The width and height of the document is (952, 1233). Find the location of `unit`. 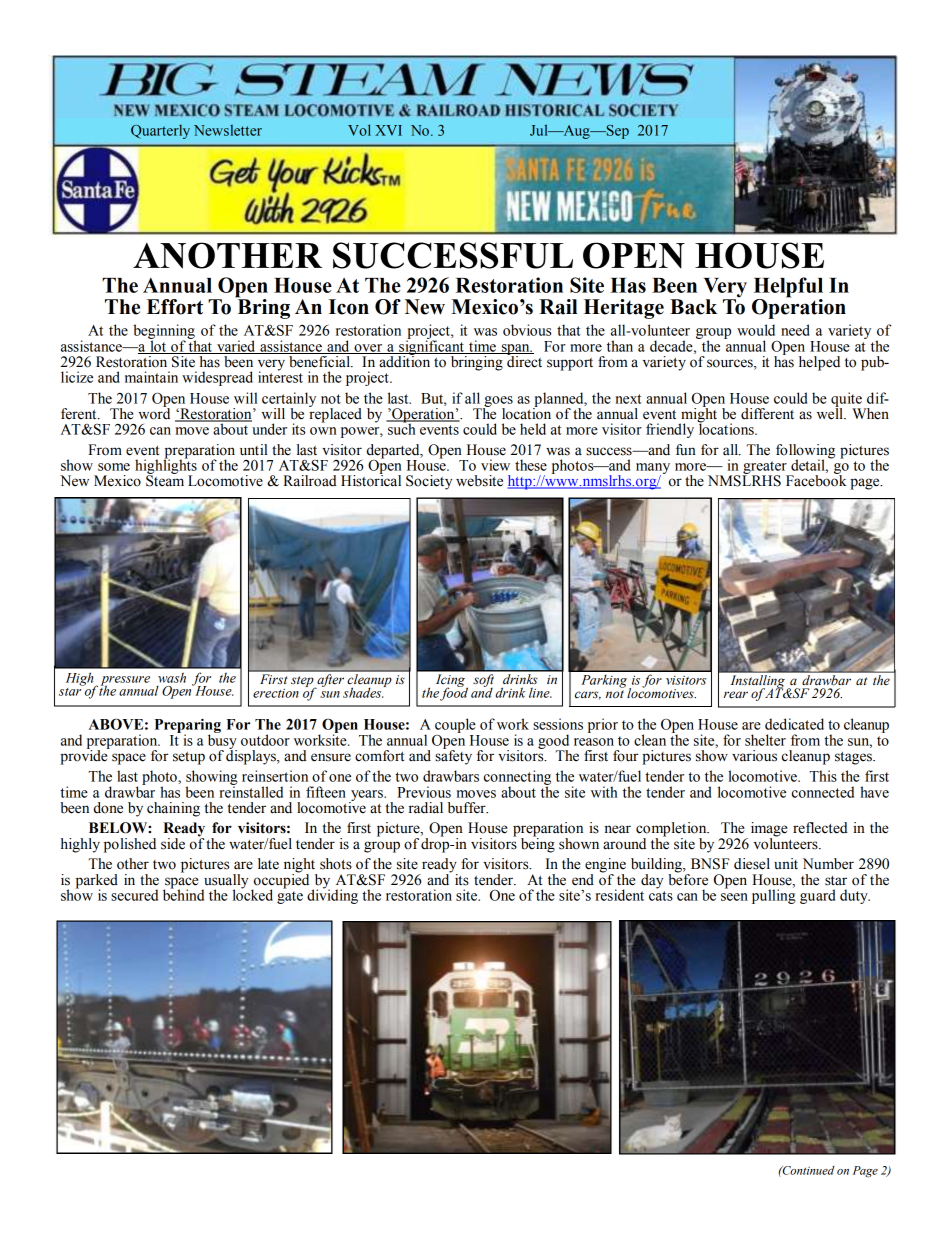

unit is located at coordinates (786, 863).
